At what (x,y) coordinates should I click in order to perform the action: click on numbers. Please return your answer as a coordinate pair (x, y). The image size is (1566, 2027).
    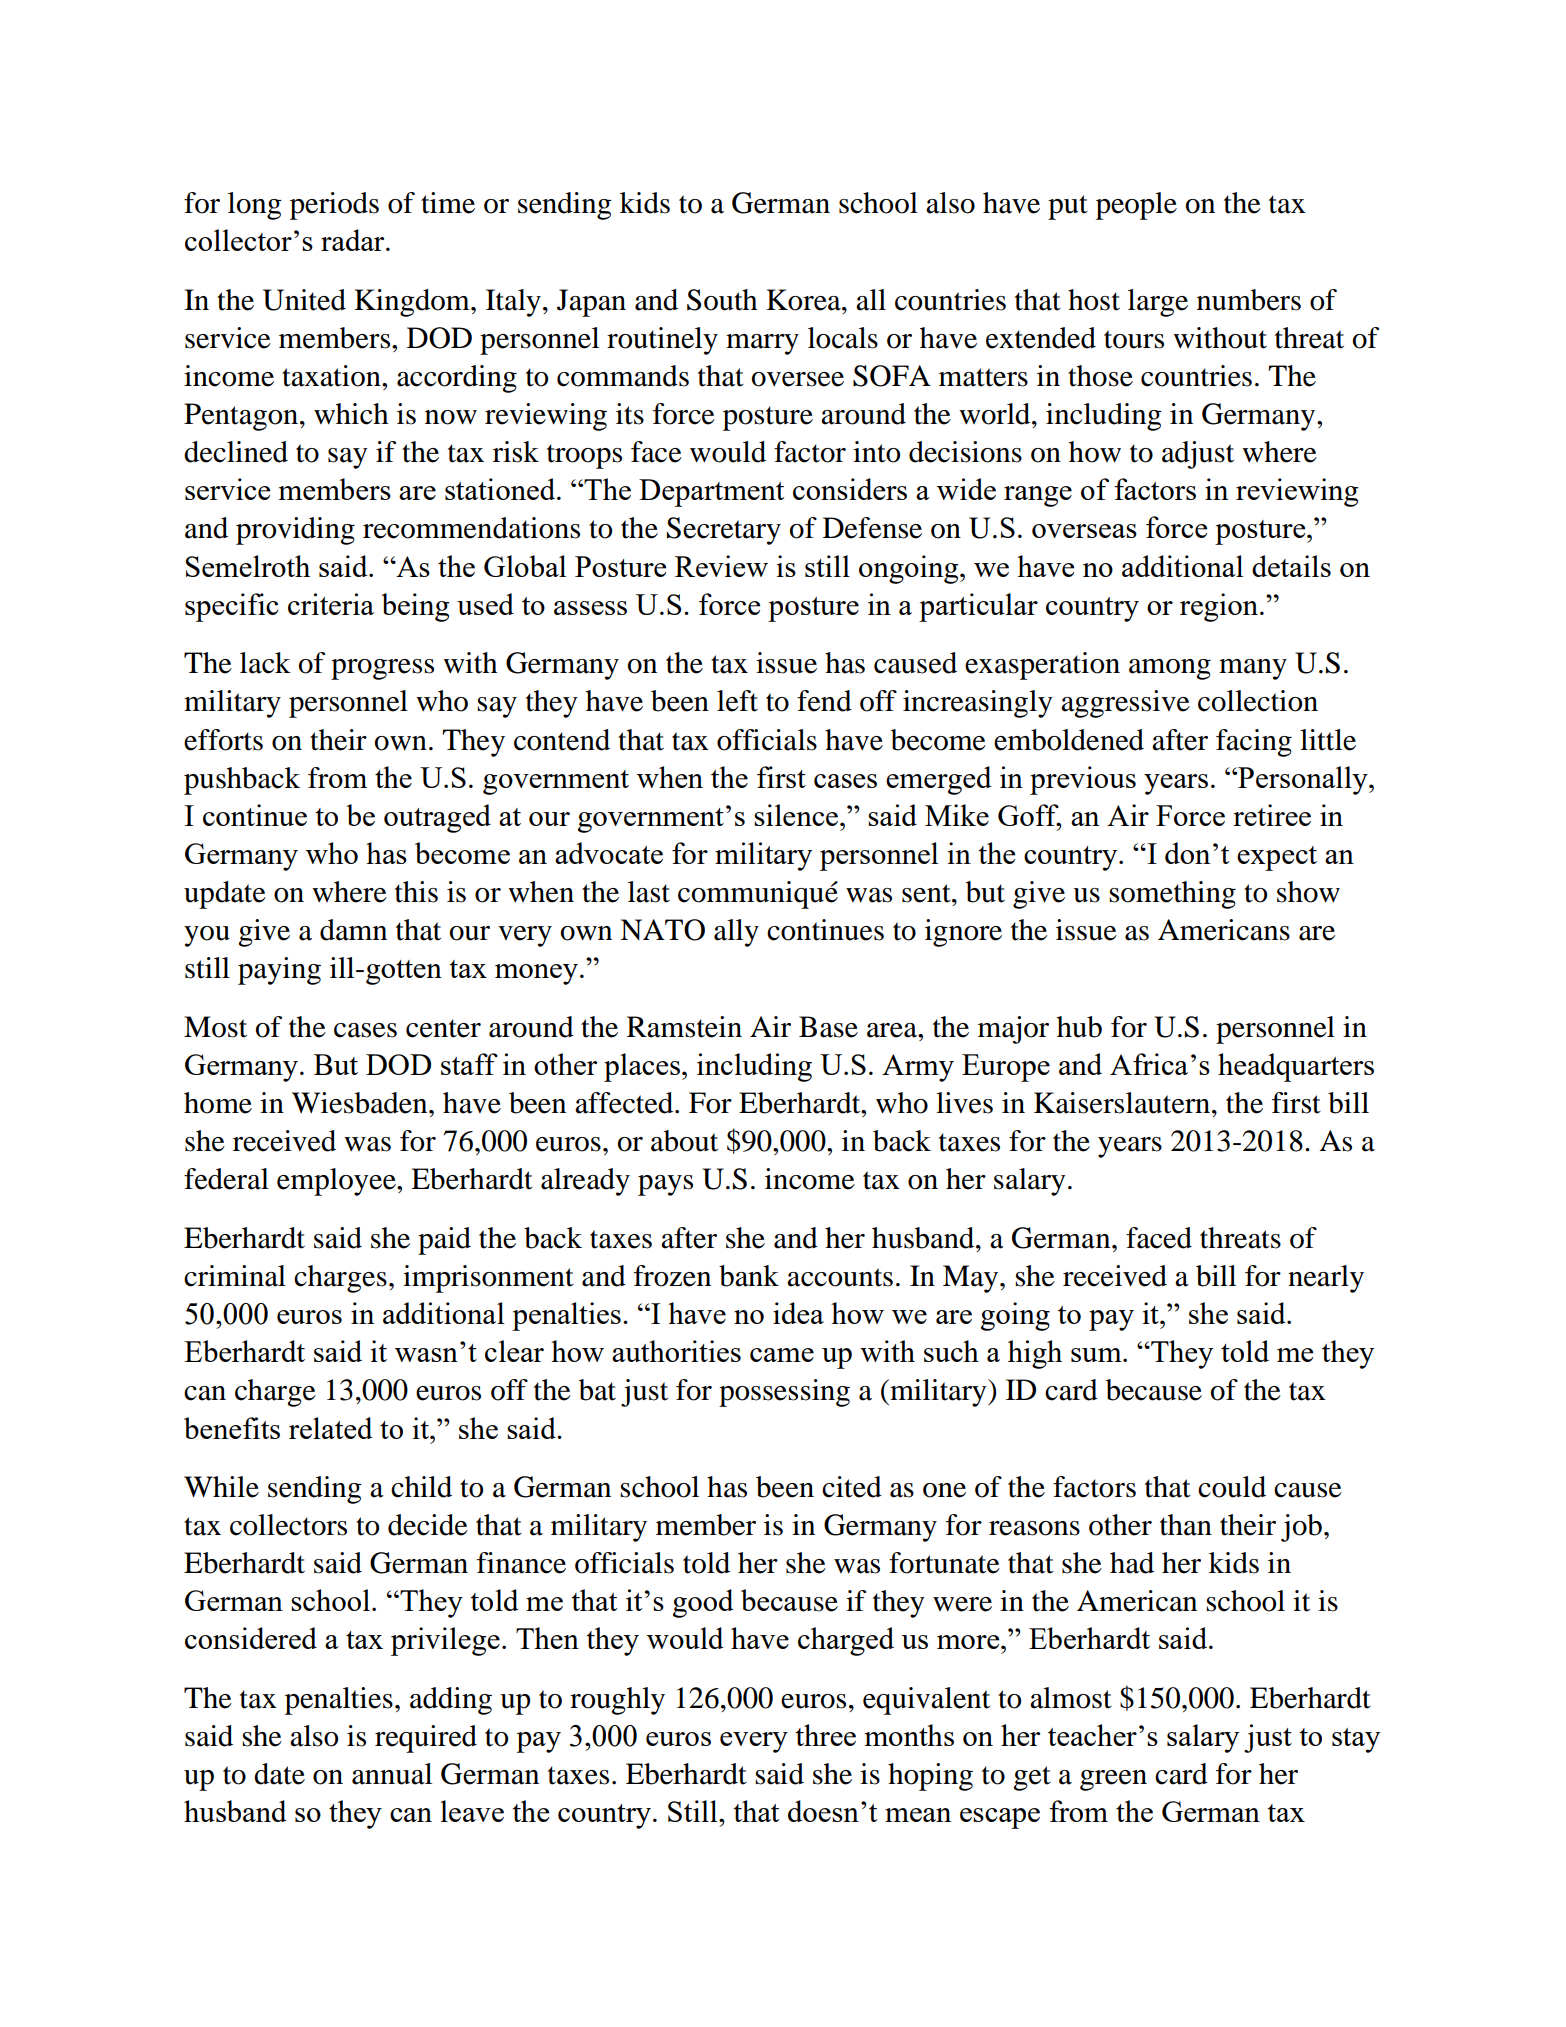
    Looking at the image, I should click on (1249, 300).
